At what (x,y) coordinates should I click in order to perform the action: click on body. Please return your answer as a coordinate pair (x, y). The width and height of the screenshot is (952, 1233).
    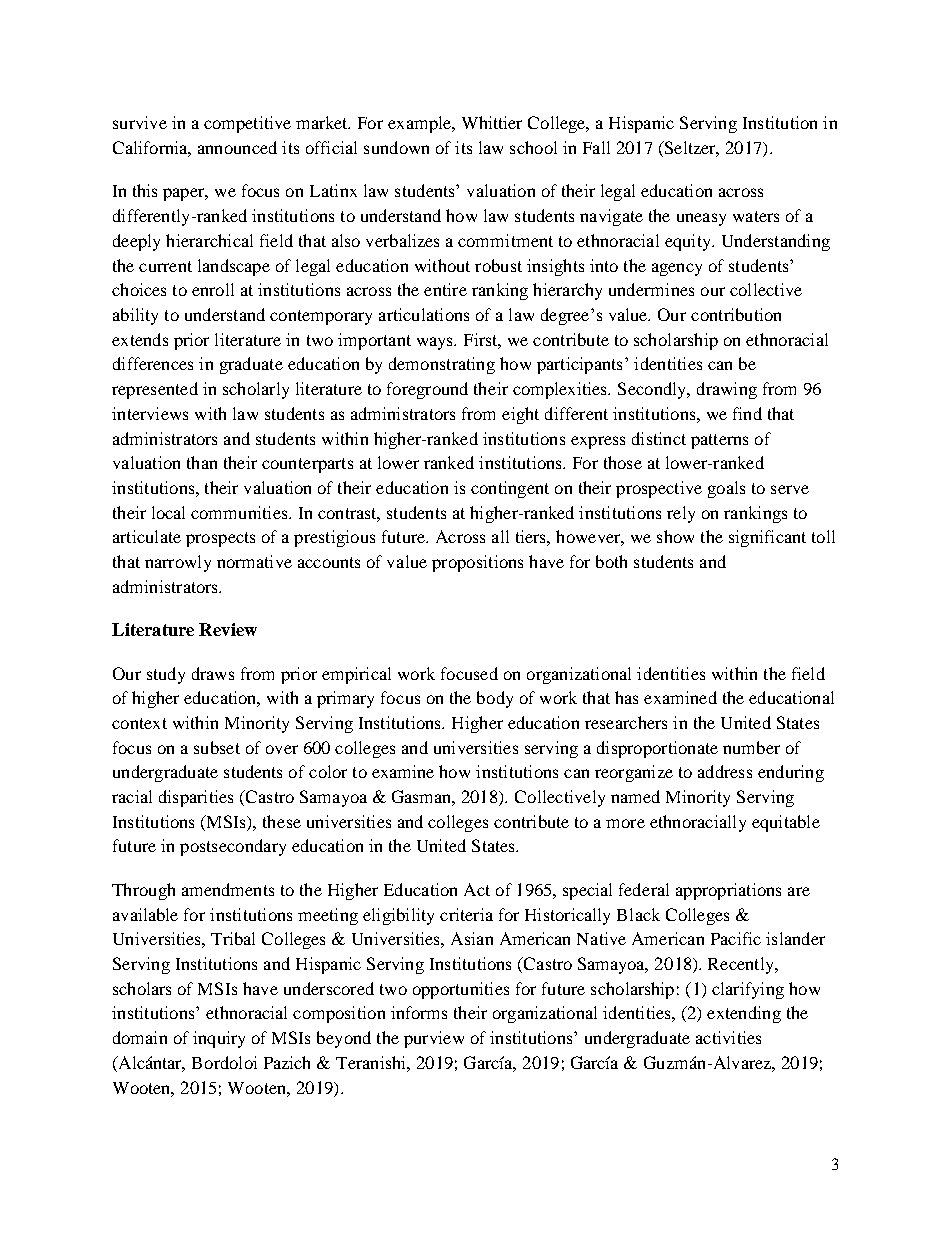
    Looking at the image, I should click on (495, 699).
